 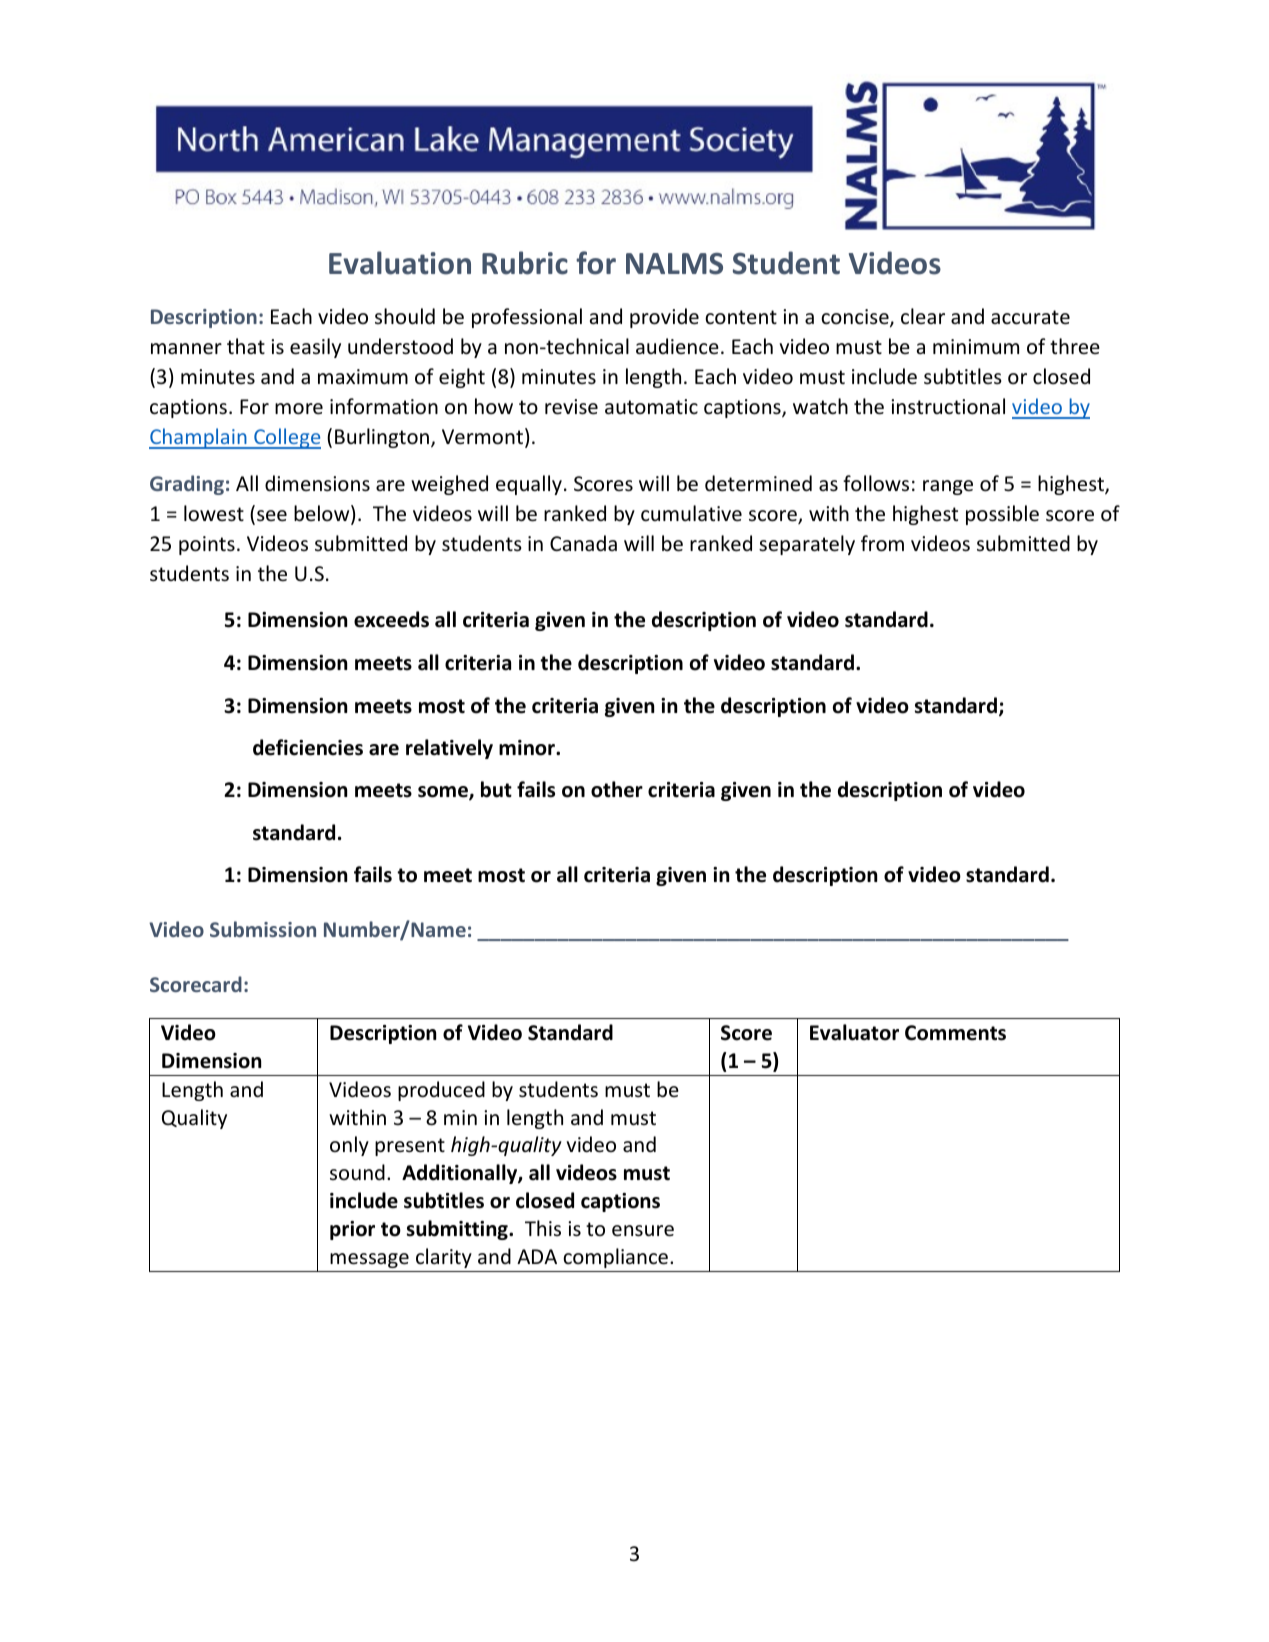 I want to click on clear, so click(x=923, y=316).
